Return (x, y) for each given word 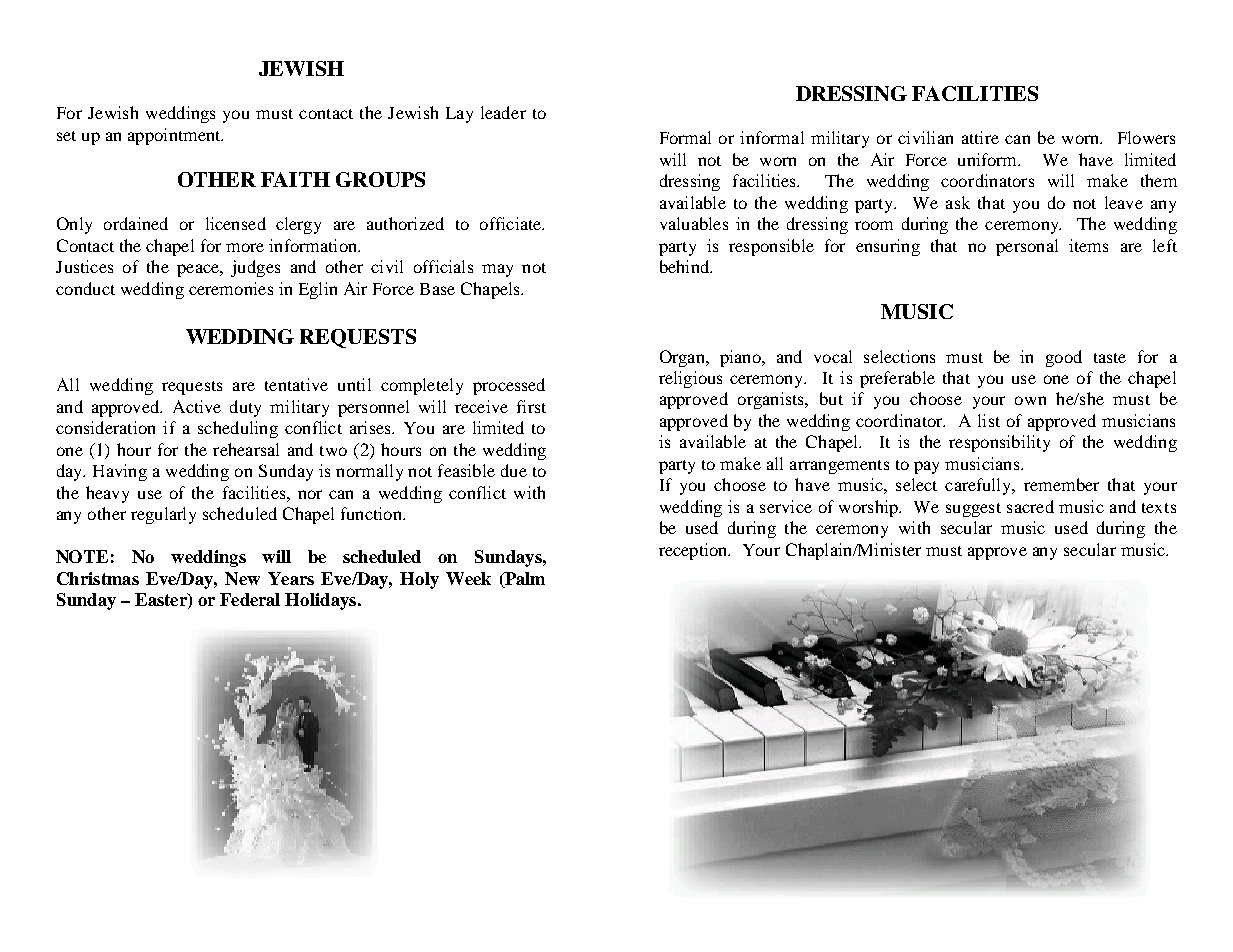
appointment (175, 136)
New (242, 578)
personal (1027, 247)
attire (980, 137)
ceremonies (231, 288)
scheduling (238, 429)
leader (503, 112)
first (531, 406)
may (497, 270)
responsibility (999, 443)
